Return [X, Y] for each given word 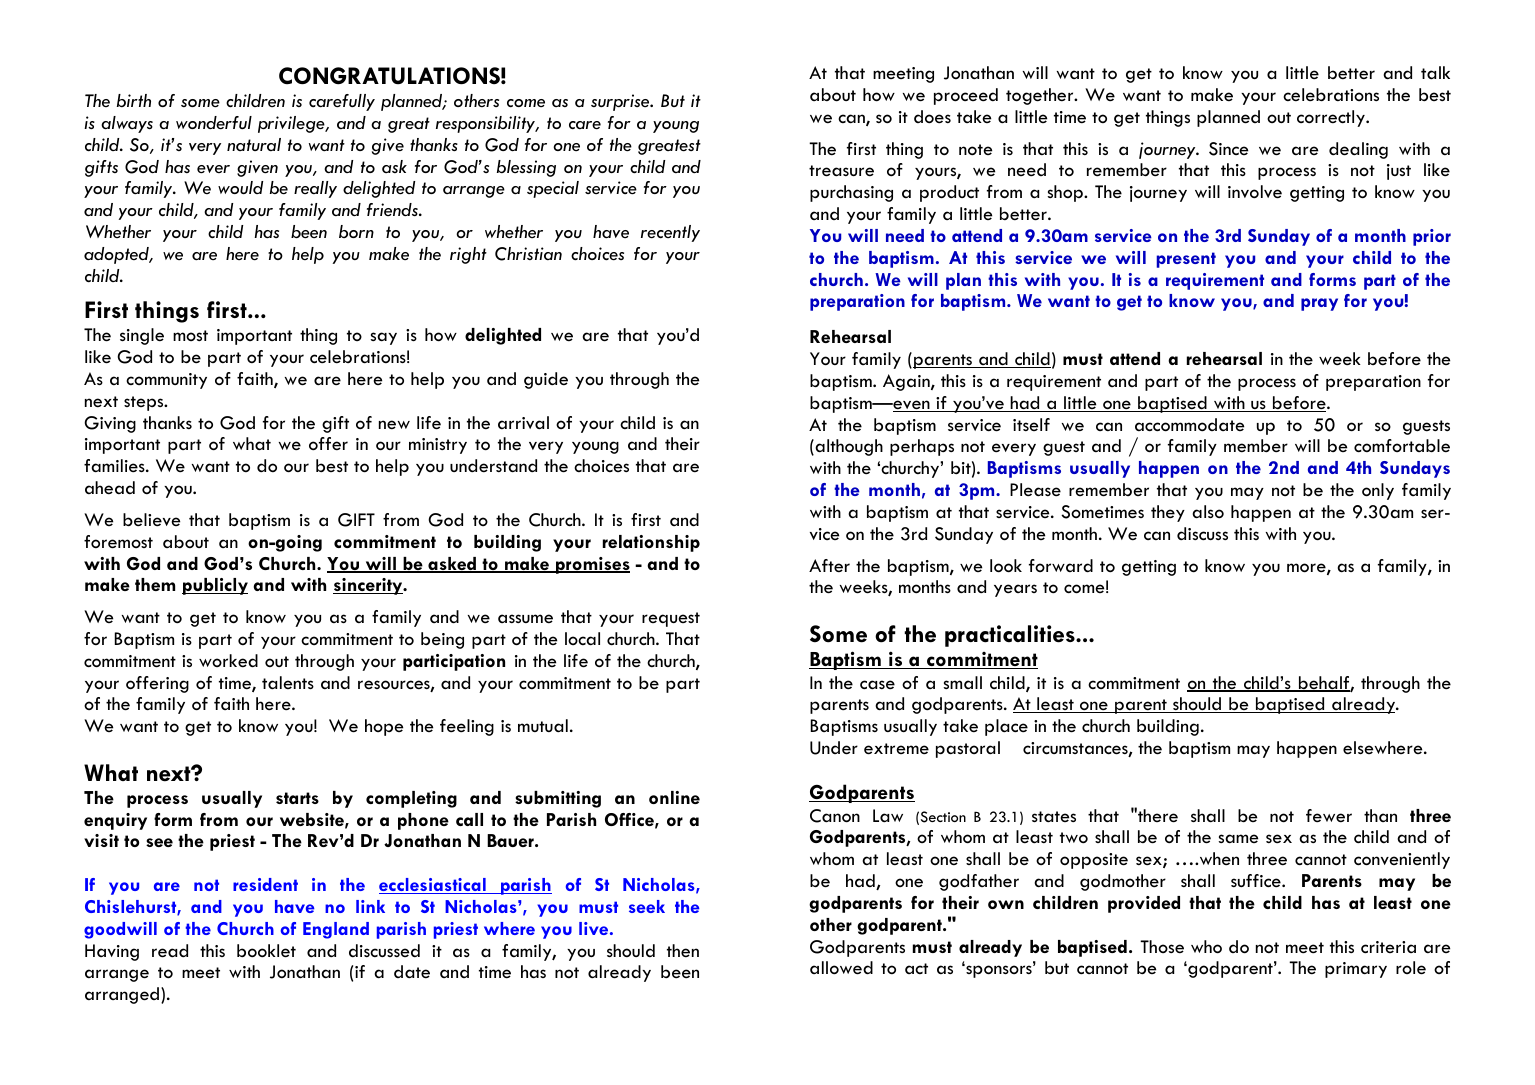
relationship [651, 543]
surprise [621, 102]
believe [151, 519]
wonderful [214, 123]
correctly [1332, 118]
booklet [266, 951]
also [1208, 512]
